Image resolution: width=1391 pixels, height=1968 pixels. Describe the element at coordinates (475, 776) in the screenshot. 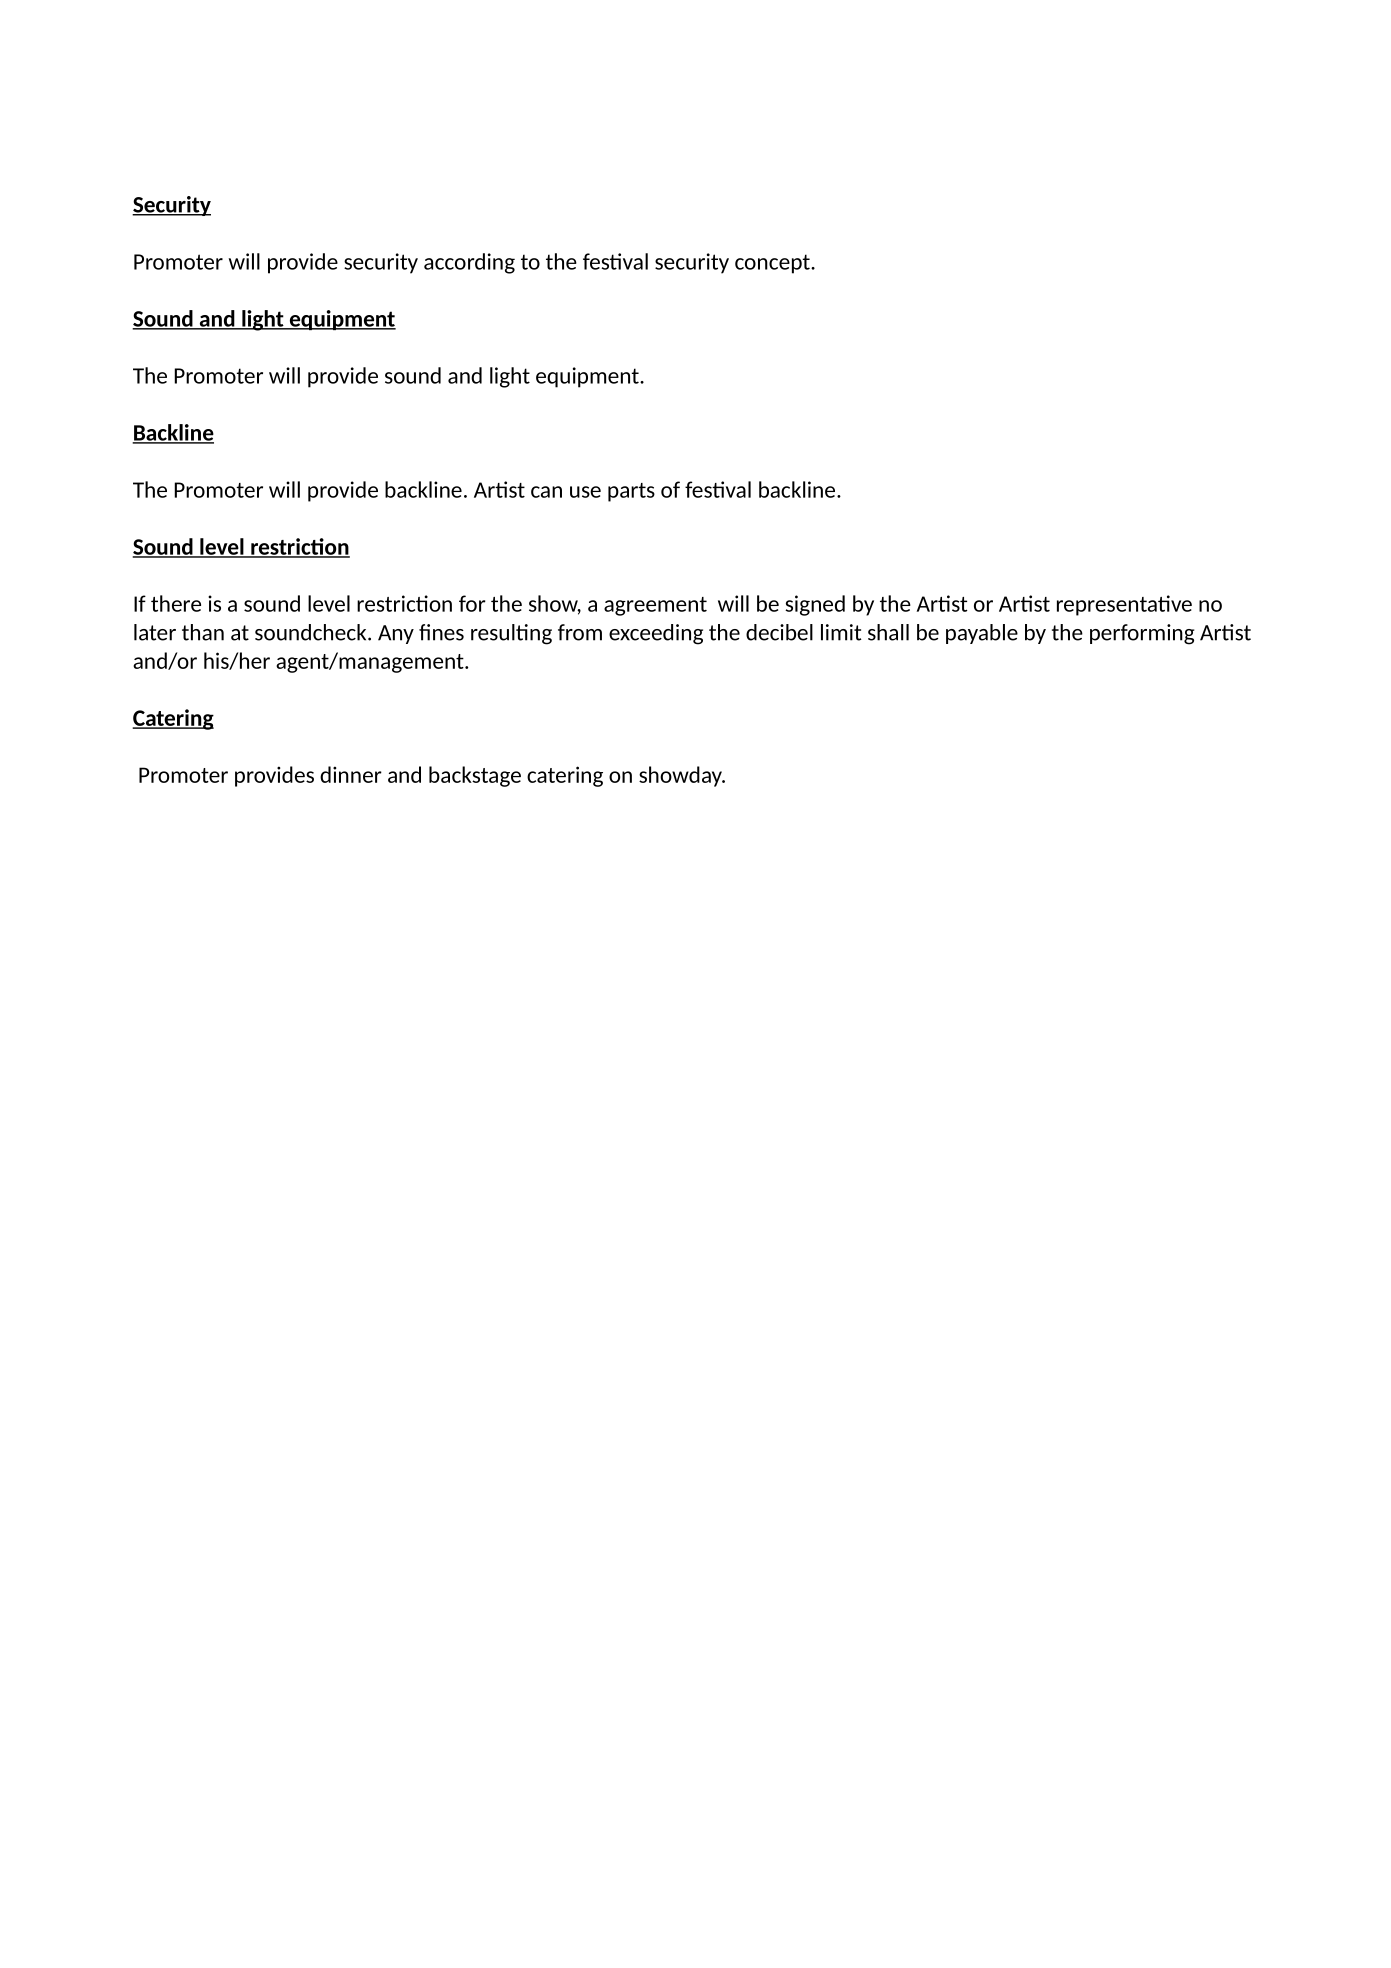

I see `backstage` at that location.
